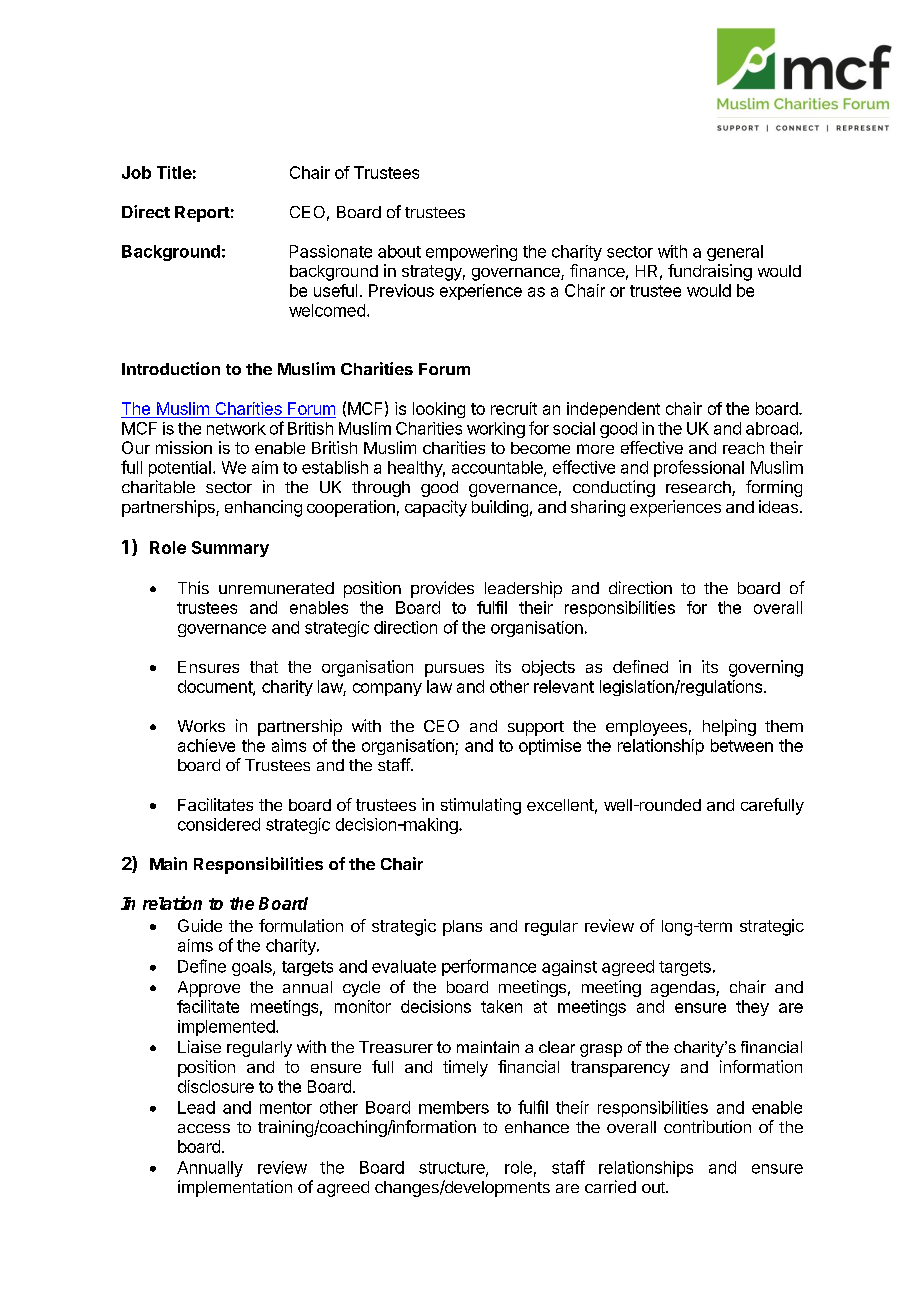 The image size is (924, 1308). What do you see at coordinates (699, 468) in the screenshot?
I see `professional` at bounding box center [699, 468].
